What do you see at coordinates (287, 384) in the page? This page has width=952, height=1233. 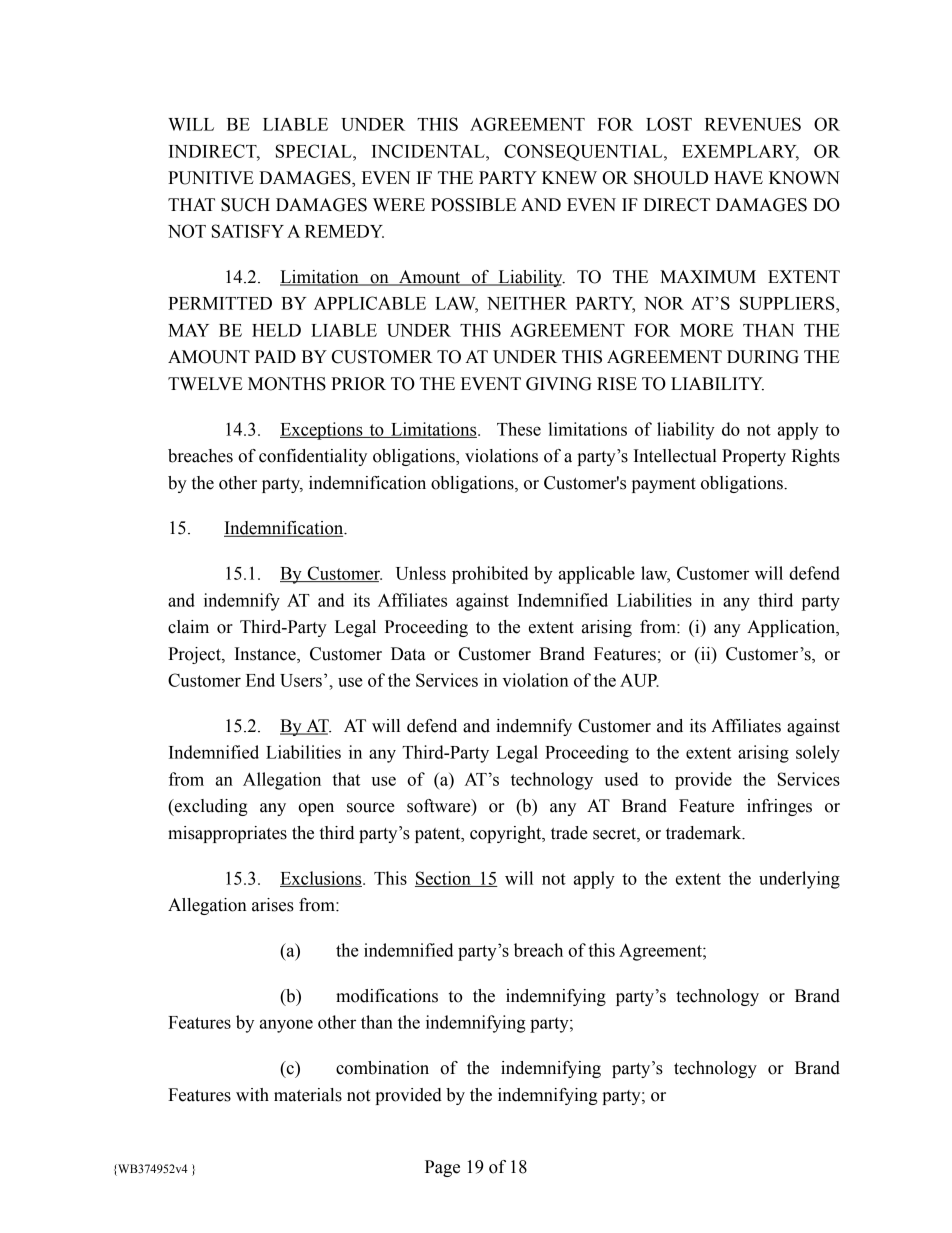 I see `MONTHS` at bounding box center [287, 384].
